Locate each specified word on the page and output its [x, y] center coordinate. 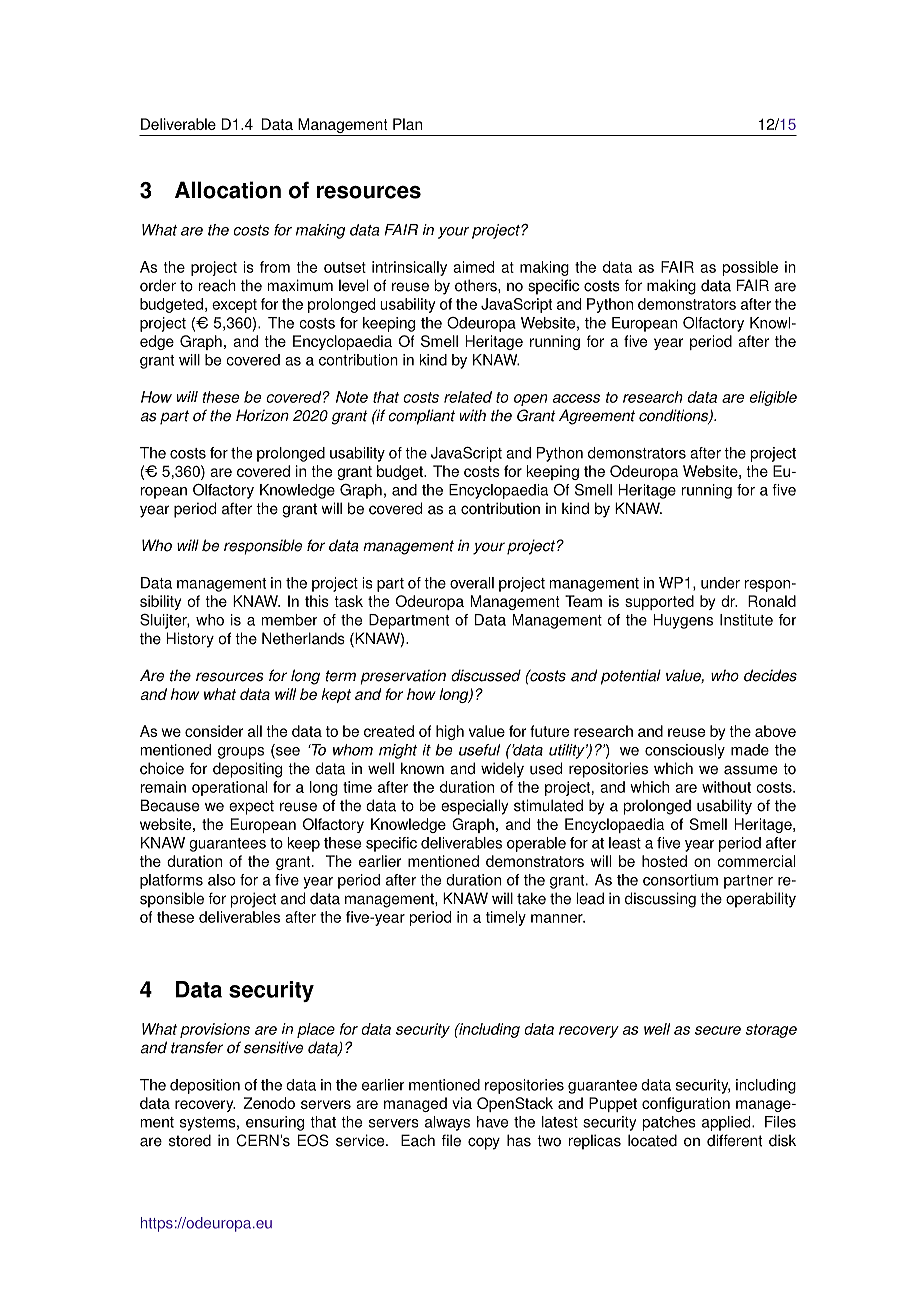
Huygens [683, 621]
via [462, 1103]
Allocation [228, 190]
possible [750, 268]
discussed [486, 675]
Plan [407, 124]
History [190, 640]
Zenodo [269, 1103]
